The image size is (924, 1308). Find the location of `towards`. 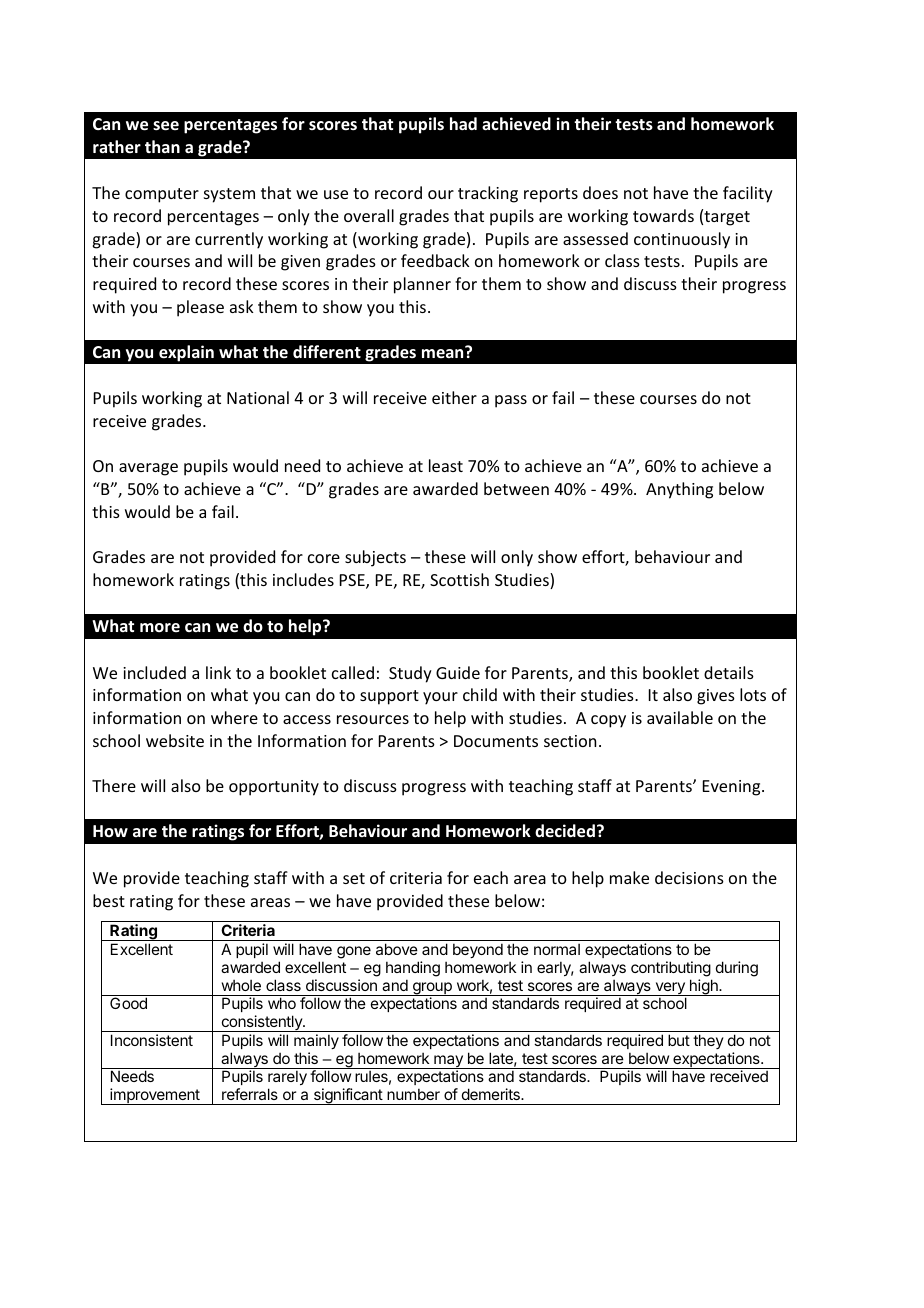

towards is located at coordinates (663, 215).
